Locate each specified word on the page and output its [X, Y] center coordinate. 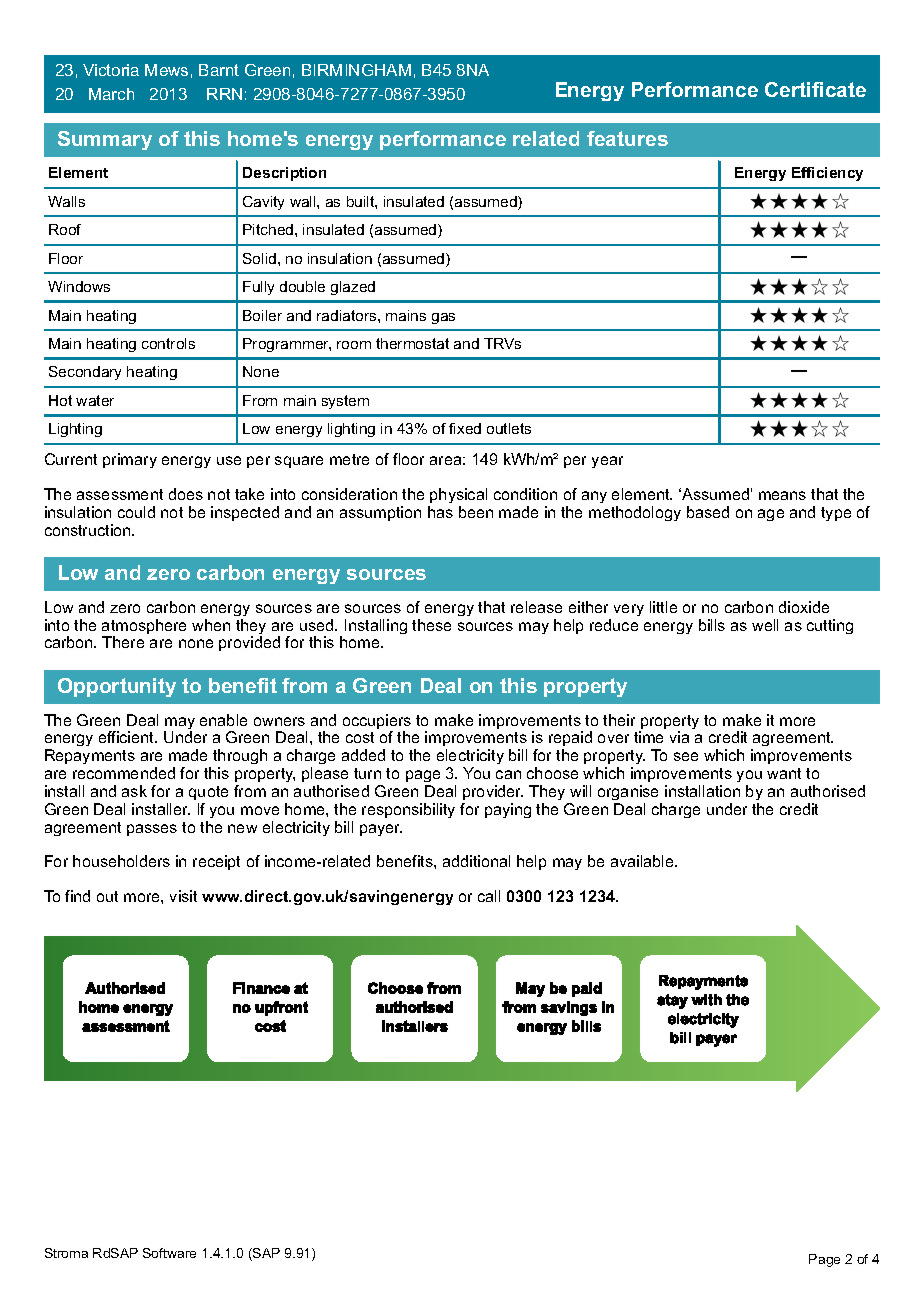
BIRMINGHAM [356, 70]
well [765, 625]
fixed [465, 428]
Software [169, 1253]
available [643, 861]
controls [168, 343]
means [782, 495]
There [123, 642]
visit [183, 896]
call [489, 896]
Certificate [815, 89]
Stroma [66, 1253]
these [431, 625]
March [111, 94]
